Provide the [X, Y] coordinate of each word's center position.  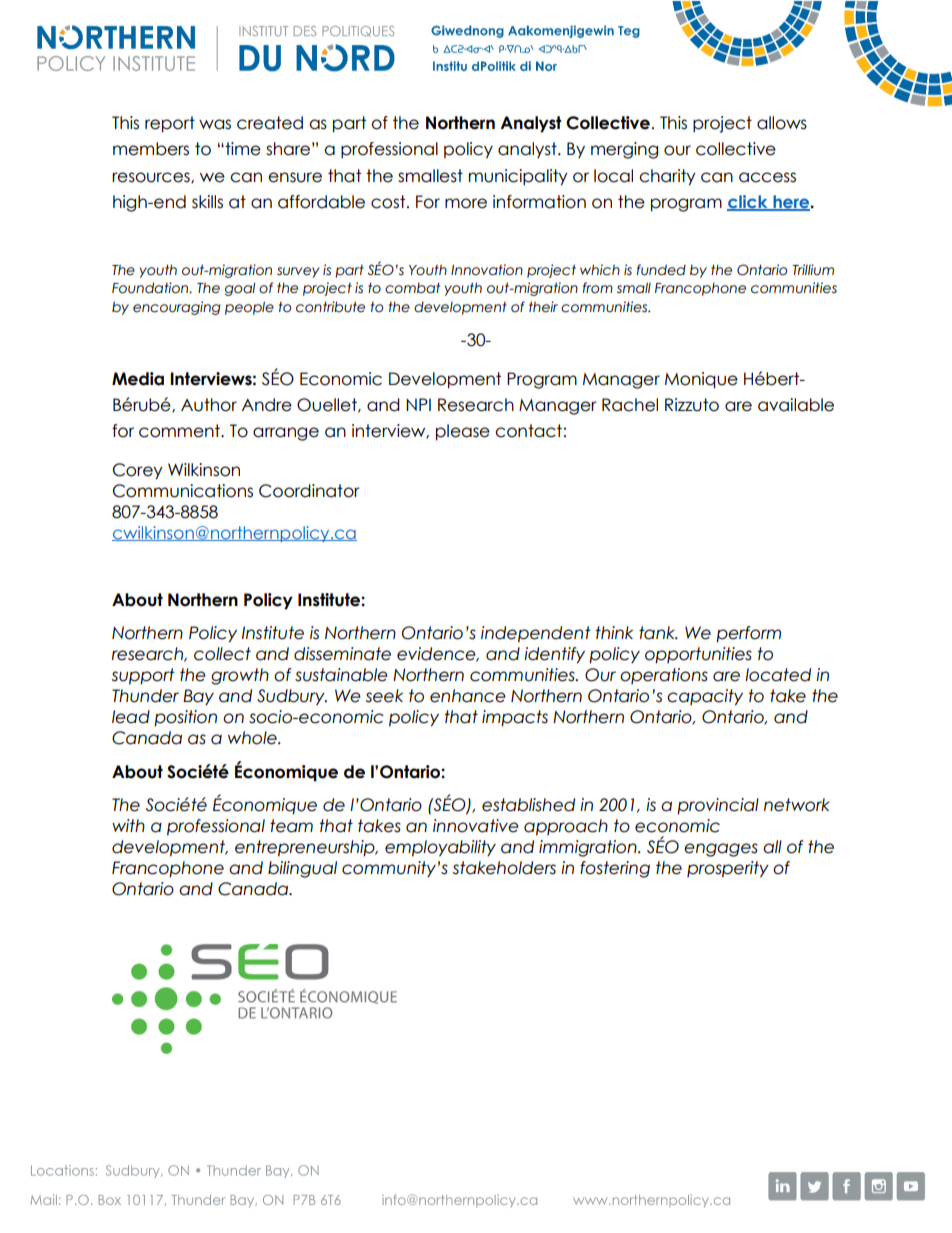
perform [748, 634]
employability [440, 848]
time [242, 149]
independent [536, 634]
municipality [518, 177]
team [291, 826]
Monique [701, 380]
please [463, 432]
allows [782, 123]
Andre [267, 405]
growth [240, 676]
